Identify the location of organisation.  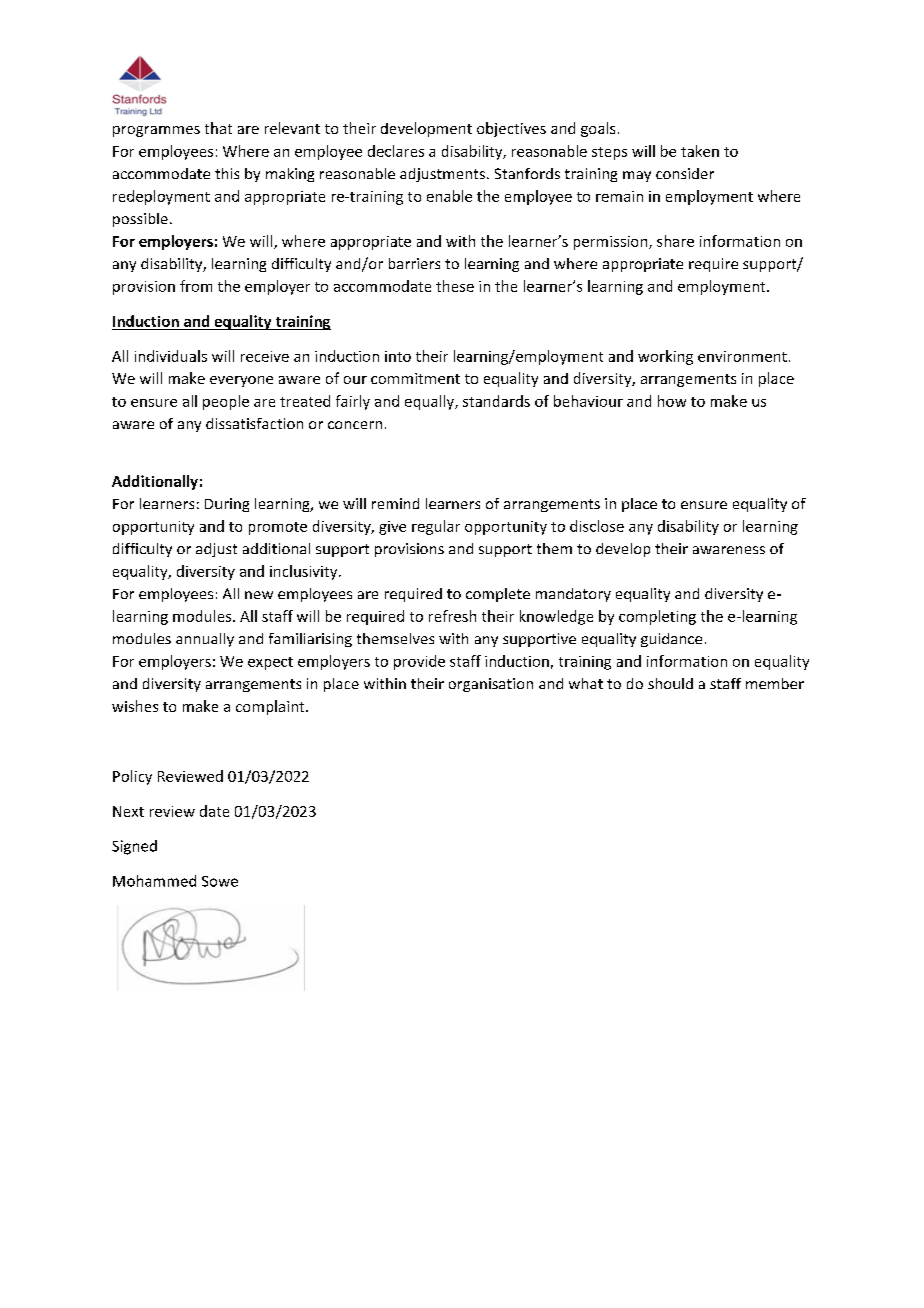
(491, 685).
